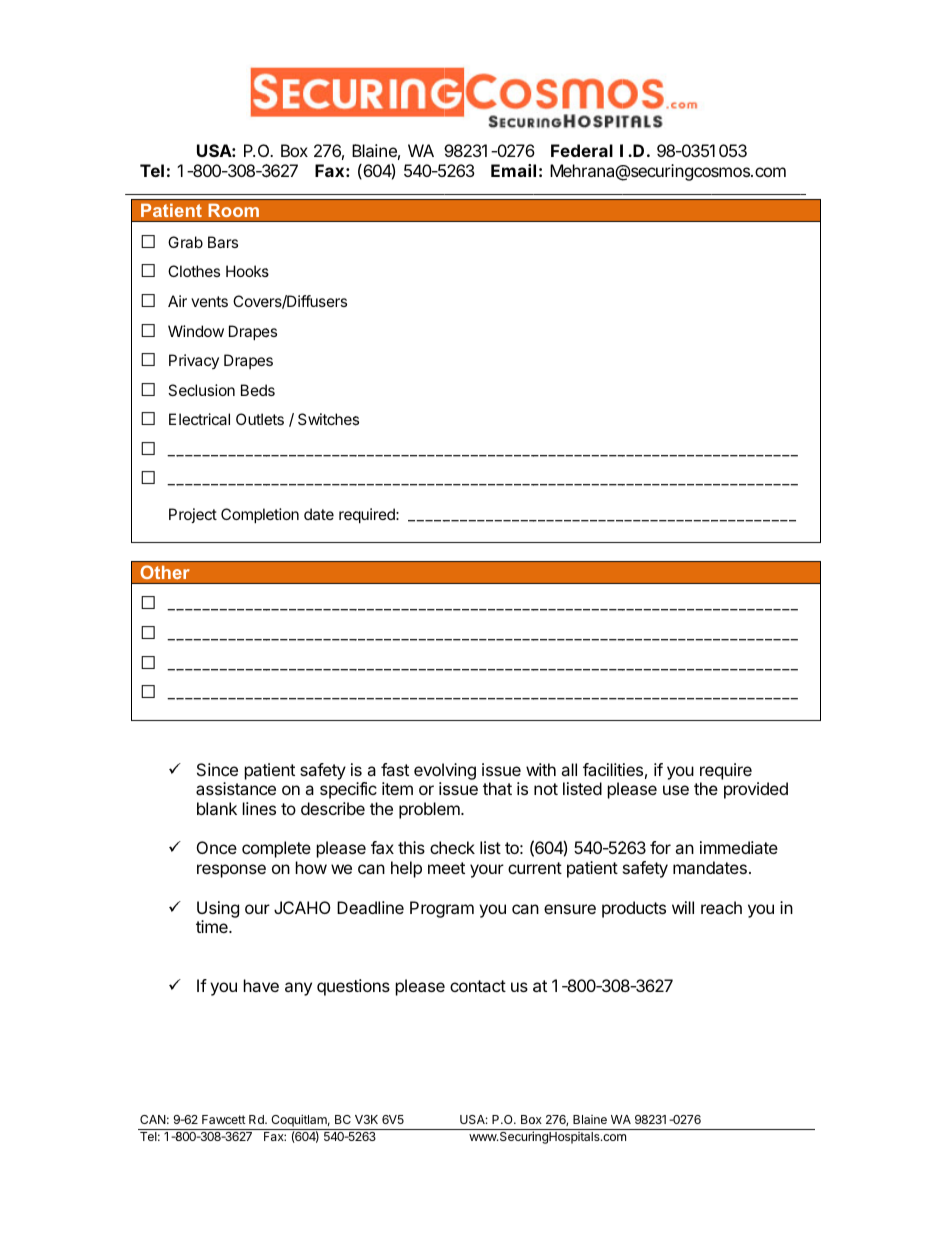 The width and height of the screenshot is (952, 1233). What do you see at coordinates (223, 1119) in the screenshot?
I see `Fawcett` at bounding box center [223, 1119].
